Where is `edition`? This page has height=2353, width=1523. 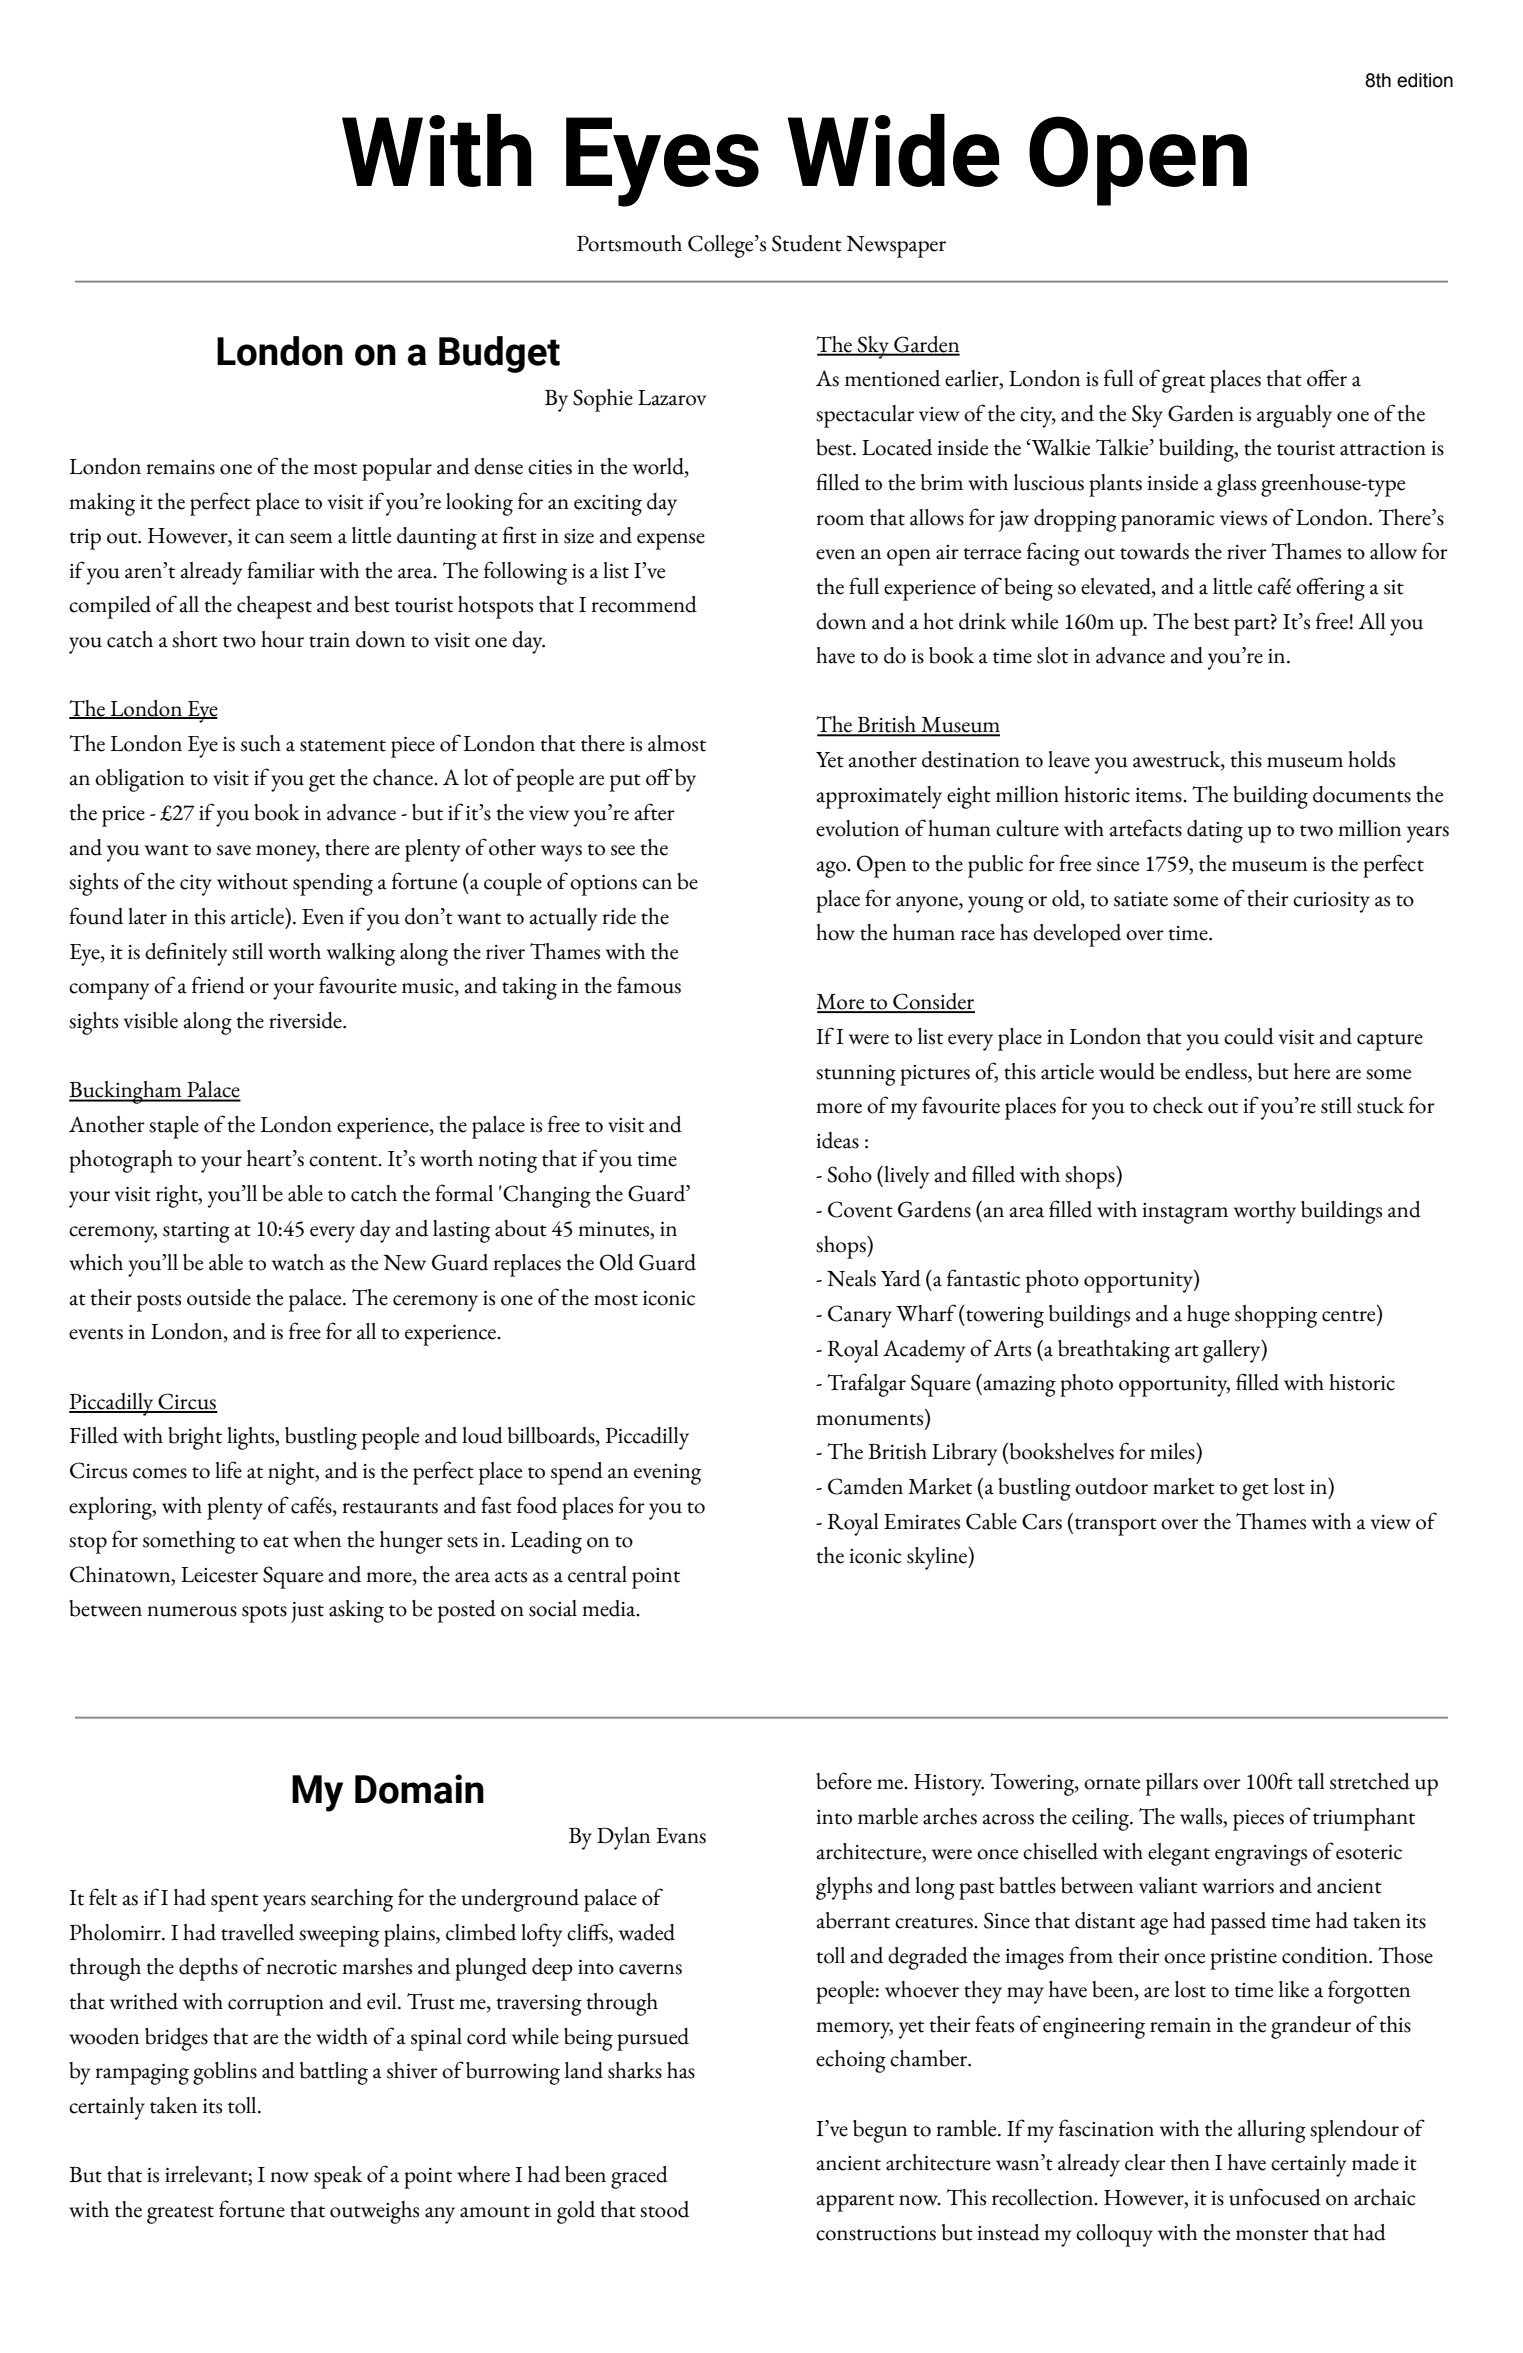 edition is located at coordinates (1425, 80).
